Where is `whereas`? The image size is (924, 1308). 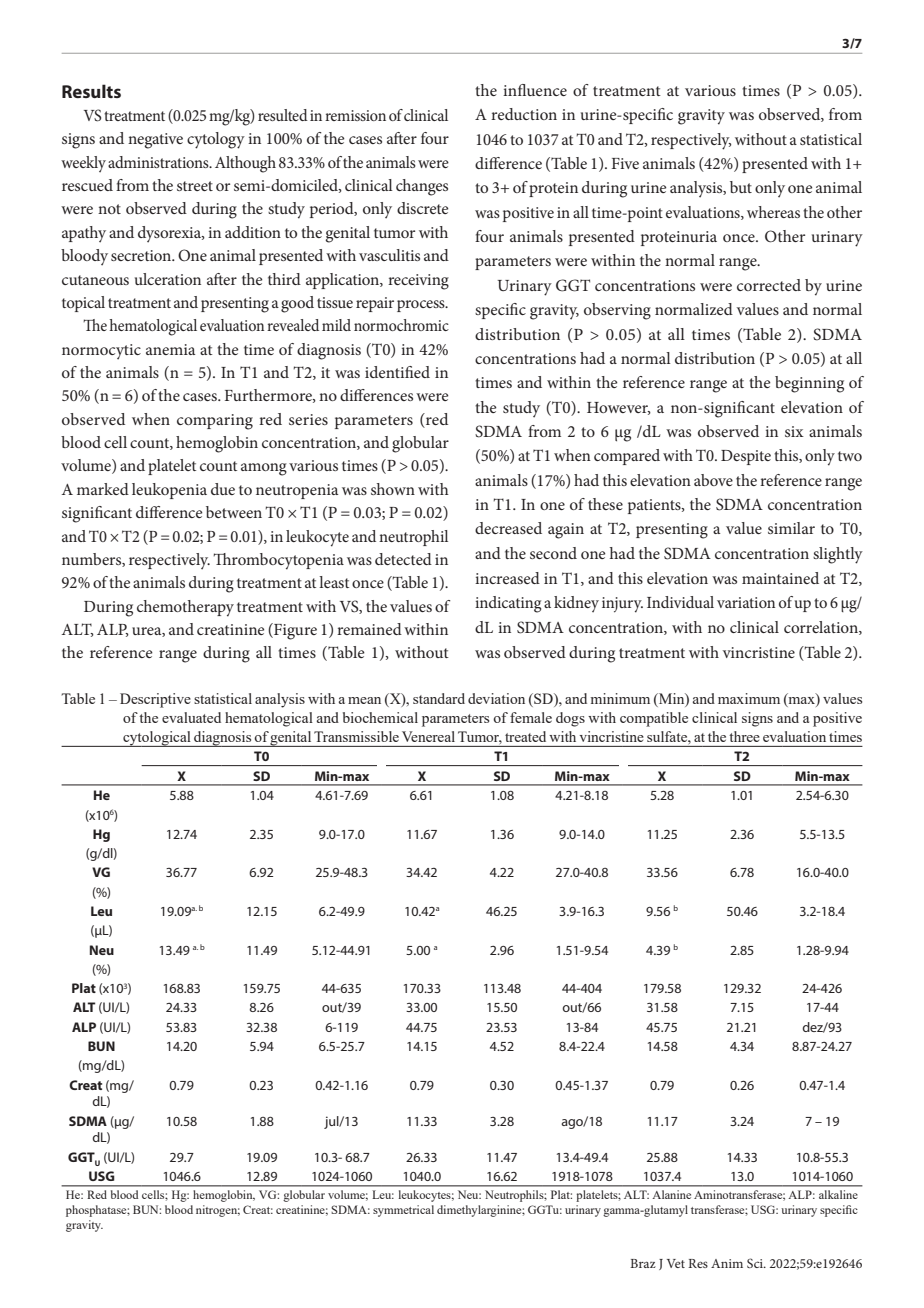 whereas is located at coordinates (773, 212).
